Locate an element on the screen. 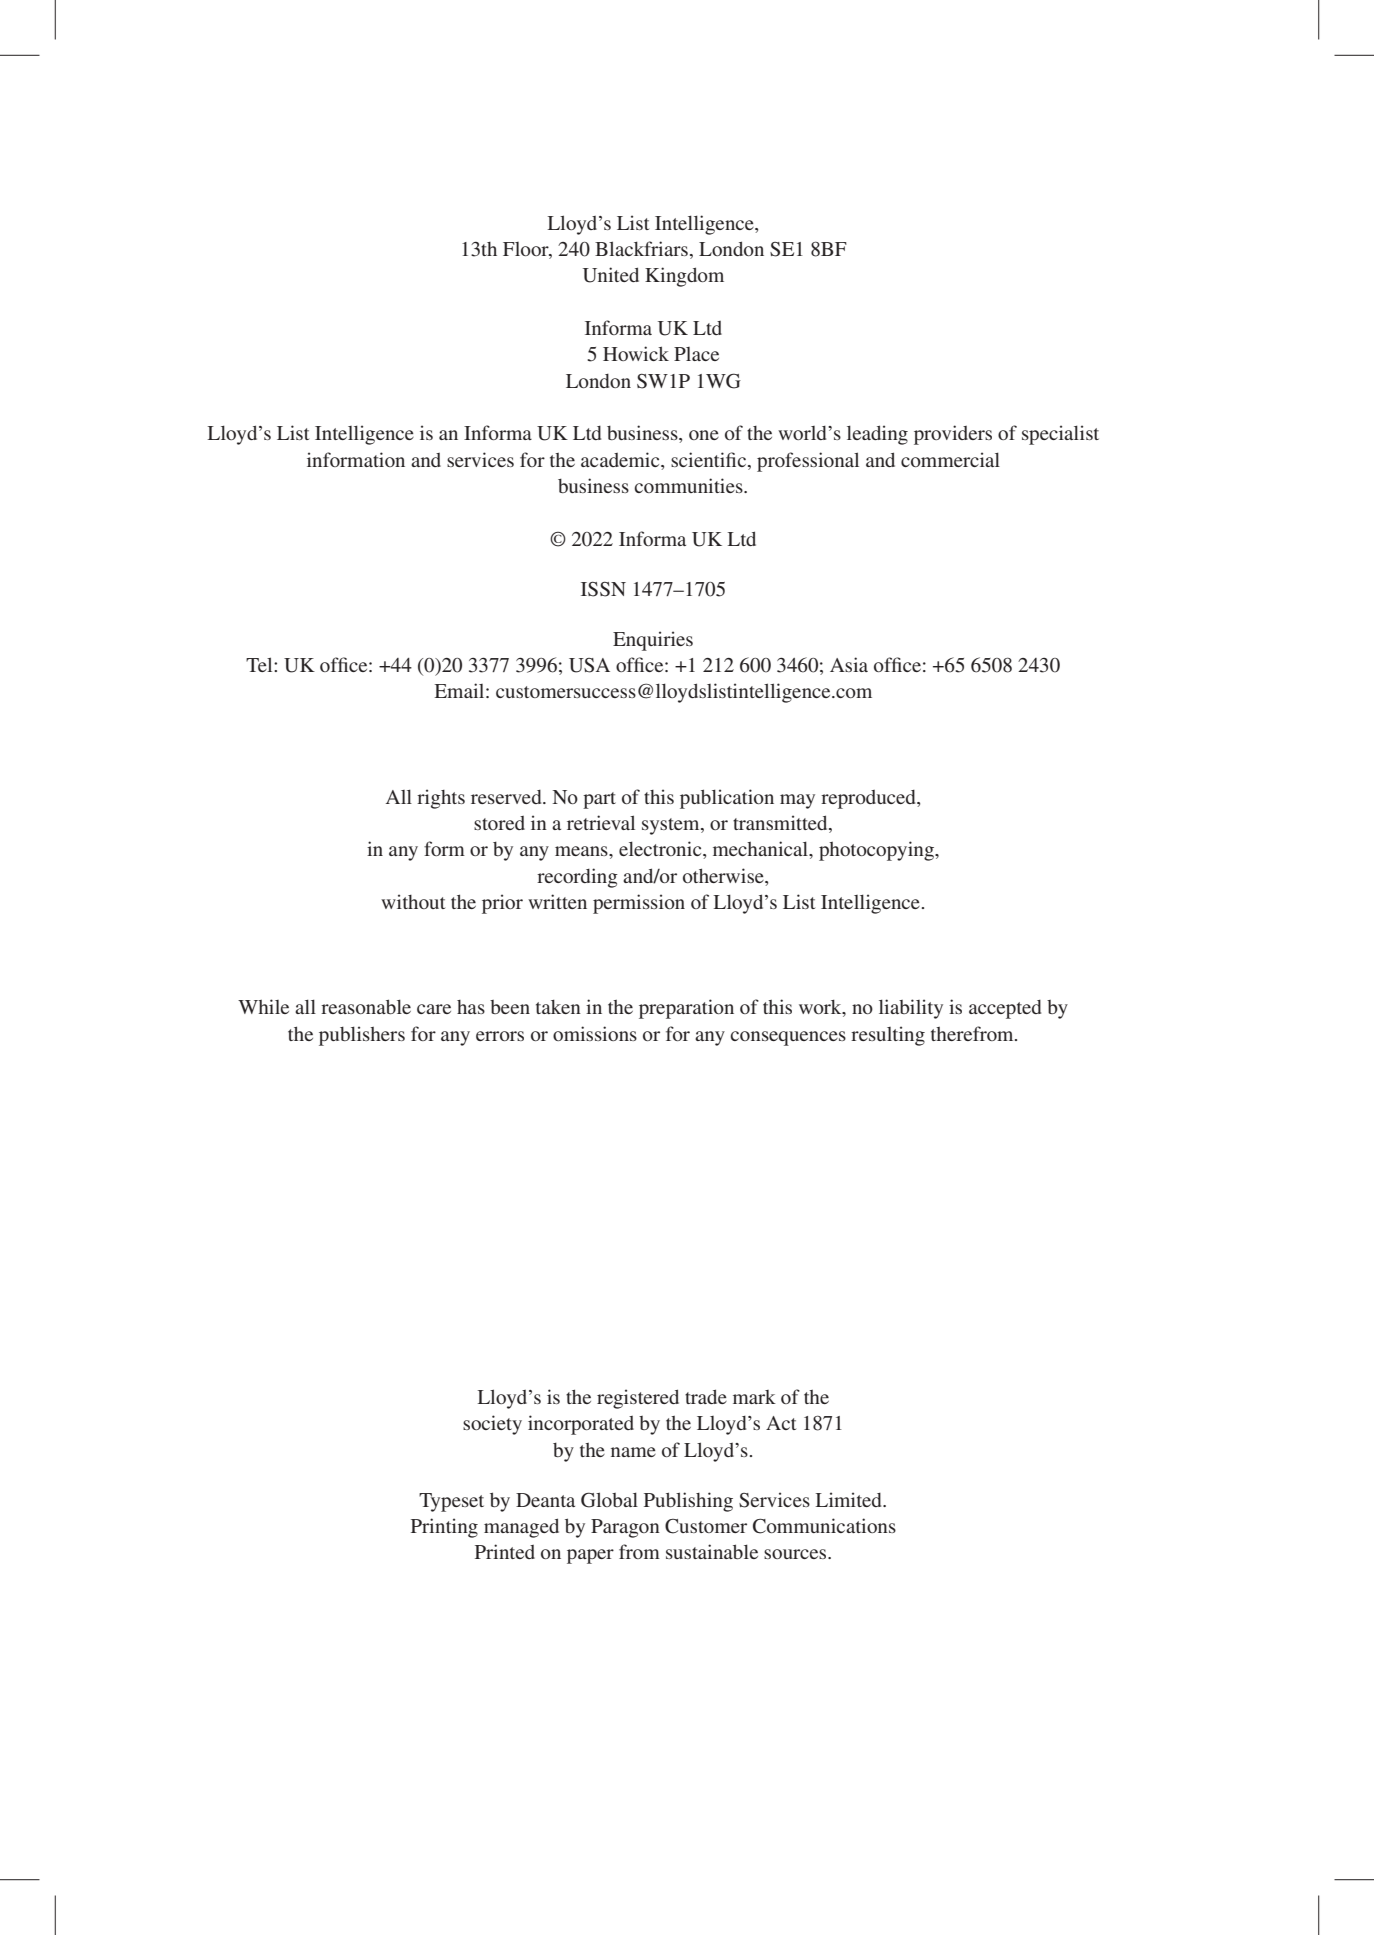  United is located at coordinates (611, 275).
